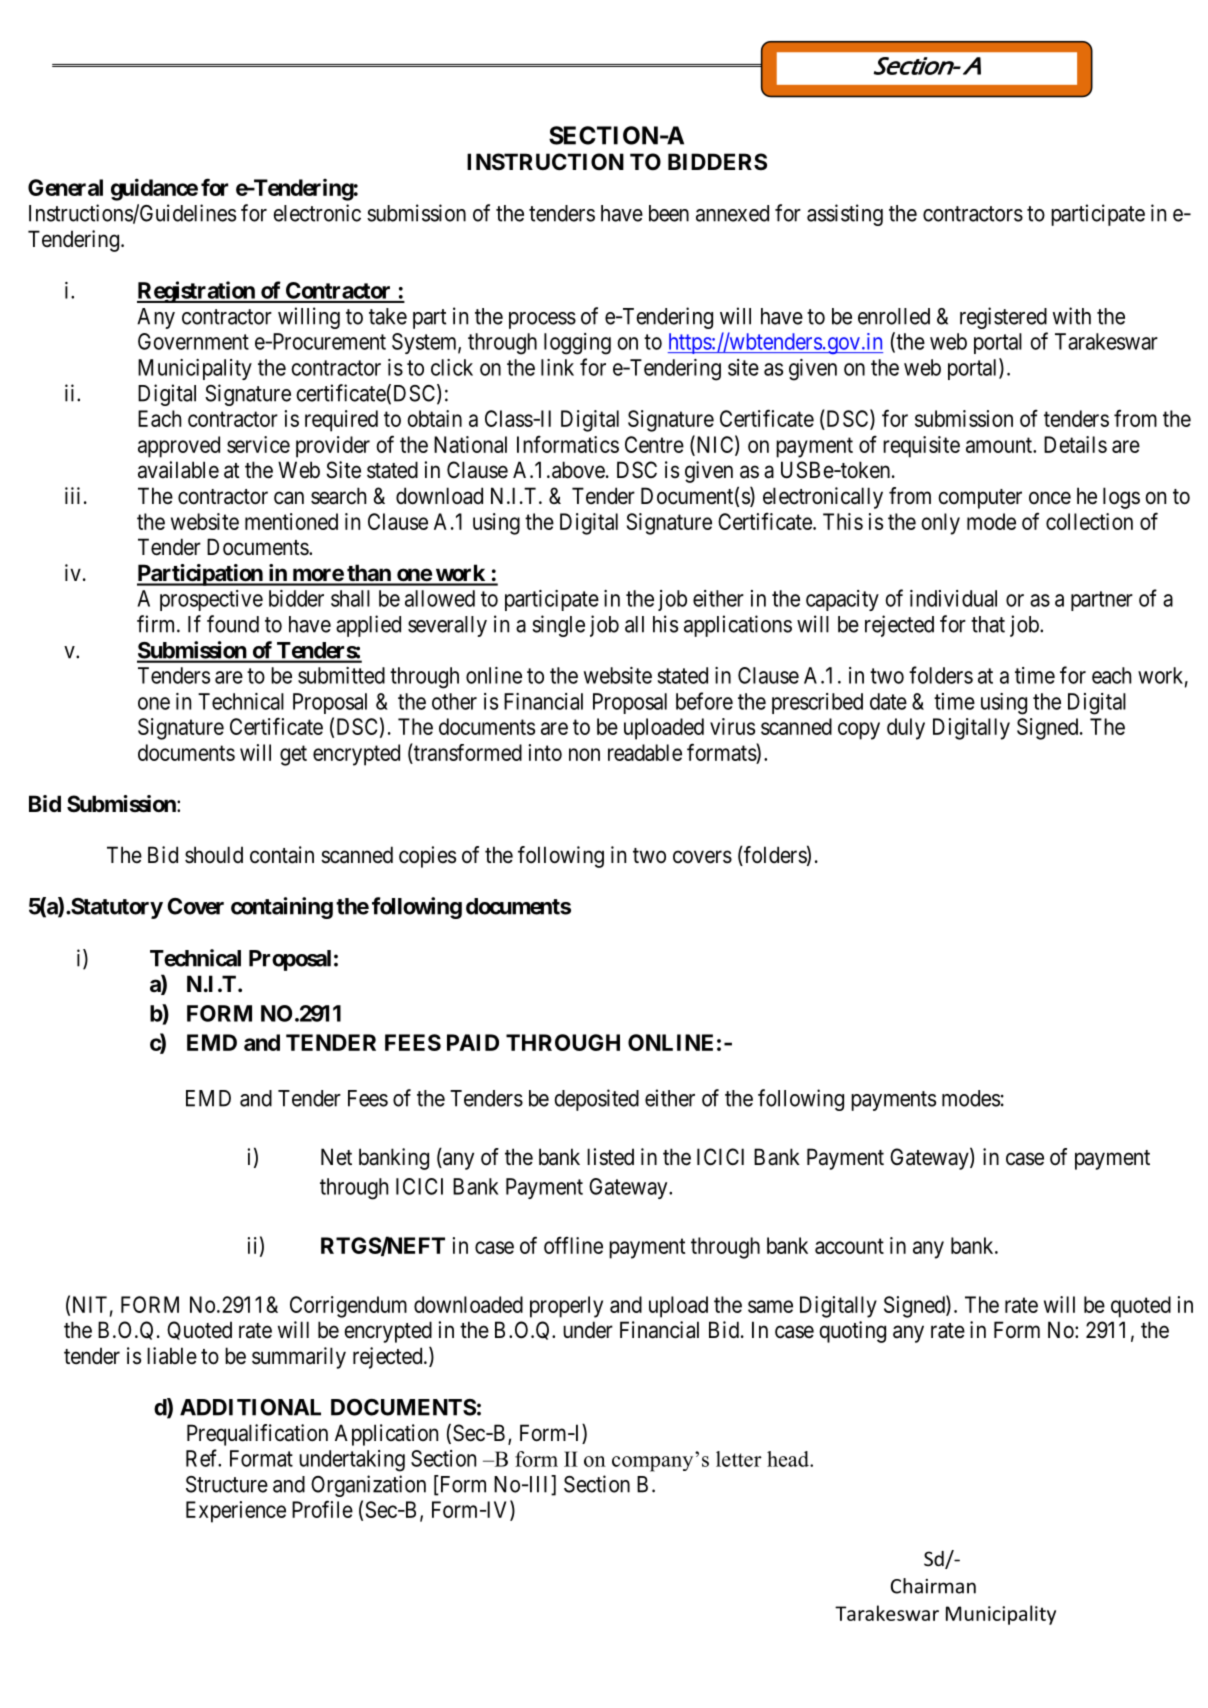  What do you see at coordinates (473, 1042) in the screenshot?
I see `PAID` at bounding box center [473, 1042].
